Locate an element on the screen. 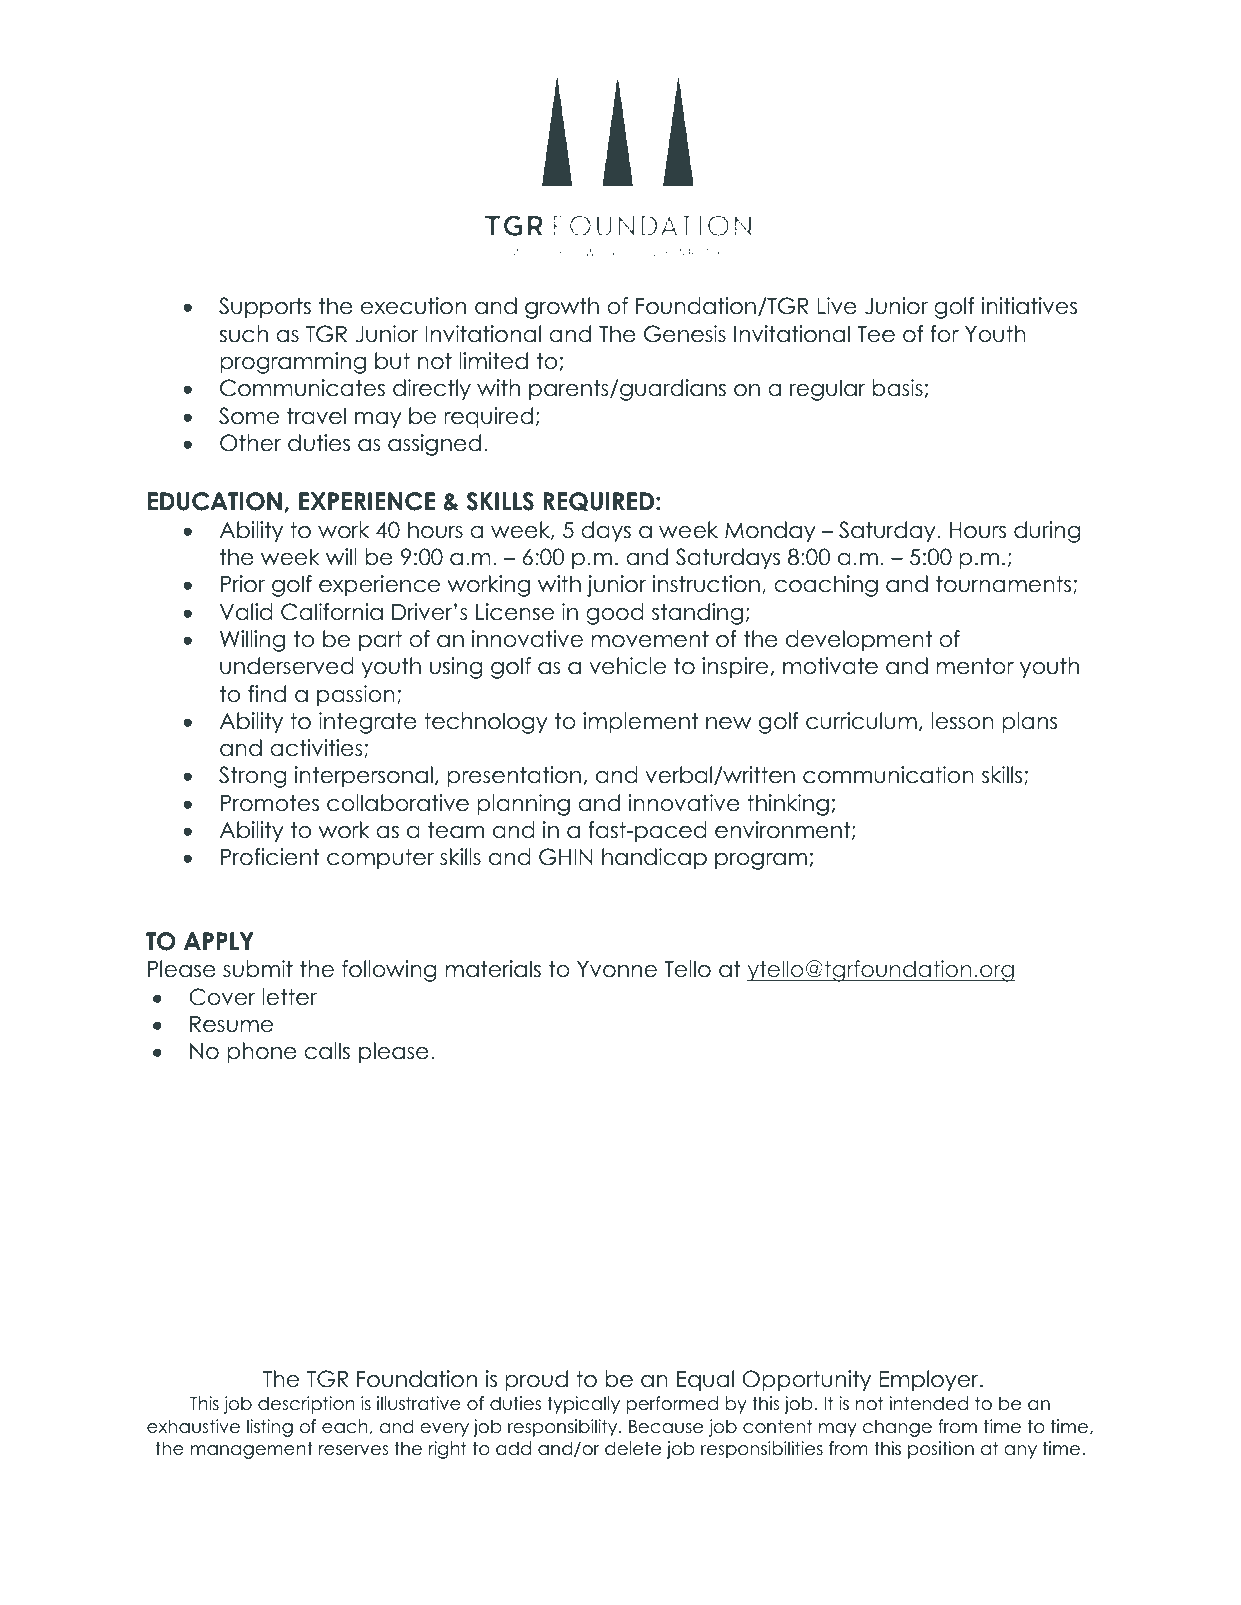 This screenshot has height=1605, width=1241. intended is located at coordinates (929, 1403).
